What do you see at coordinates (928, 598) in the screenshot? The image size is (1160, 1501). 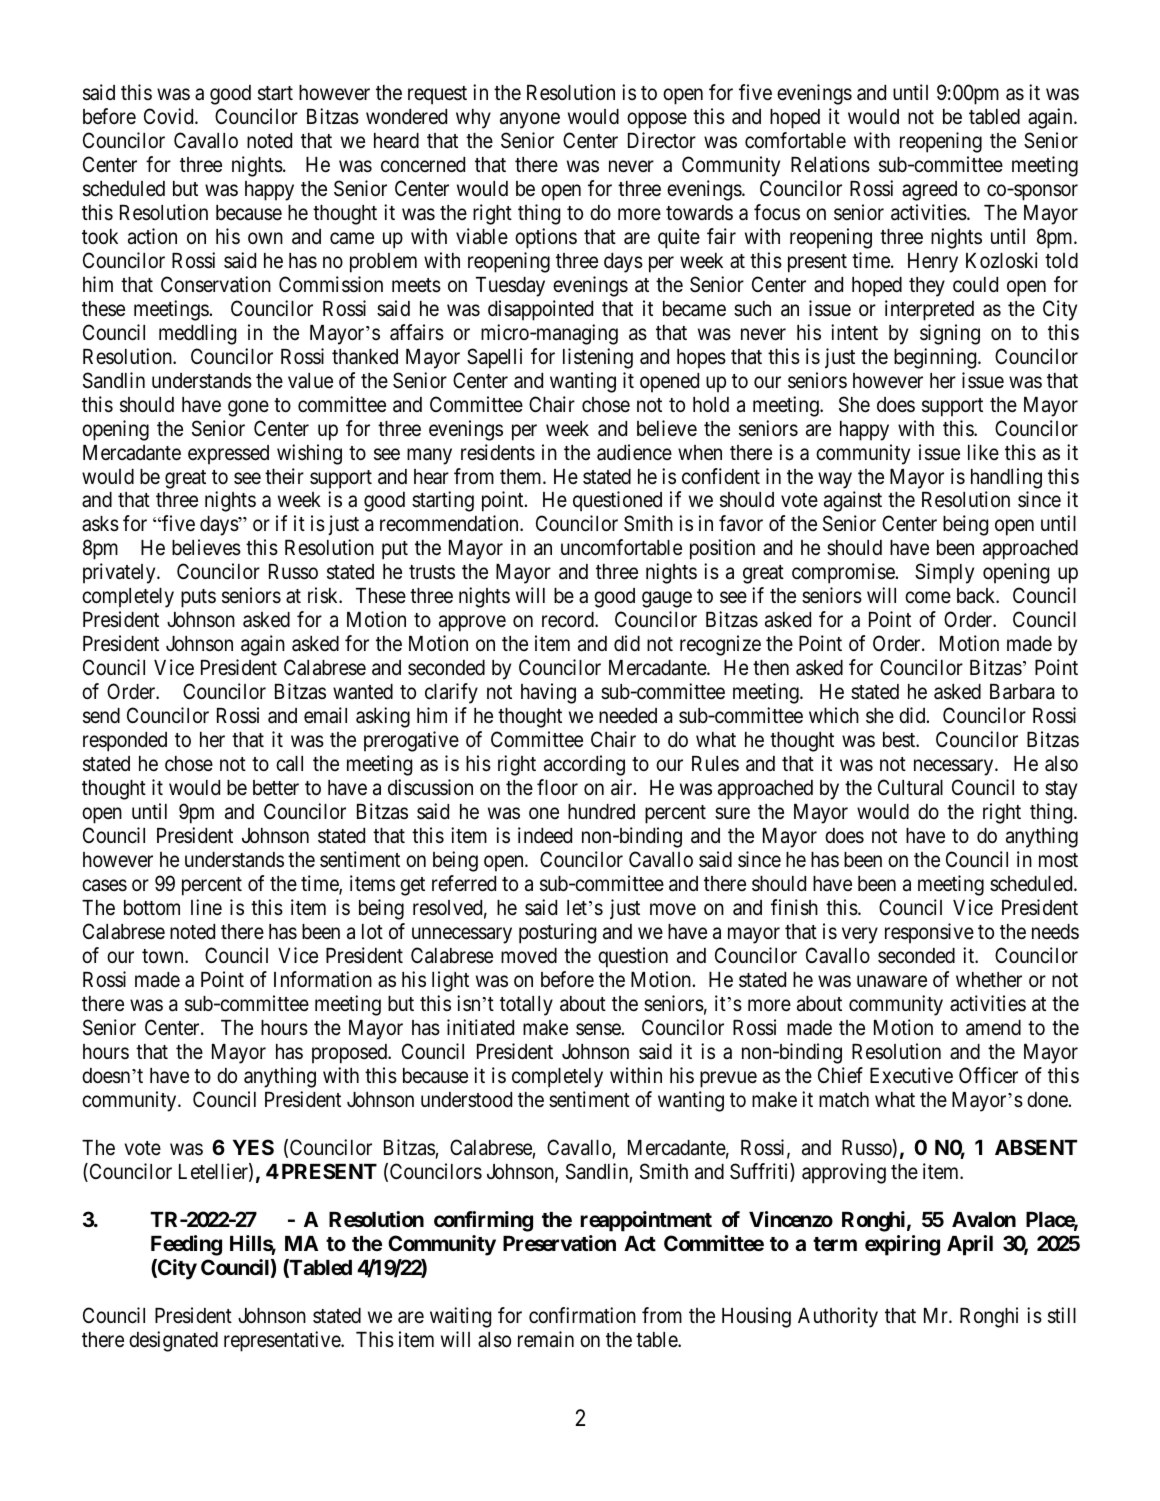 I see `come` at bounding box center [928, 598].
